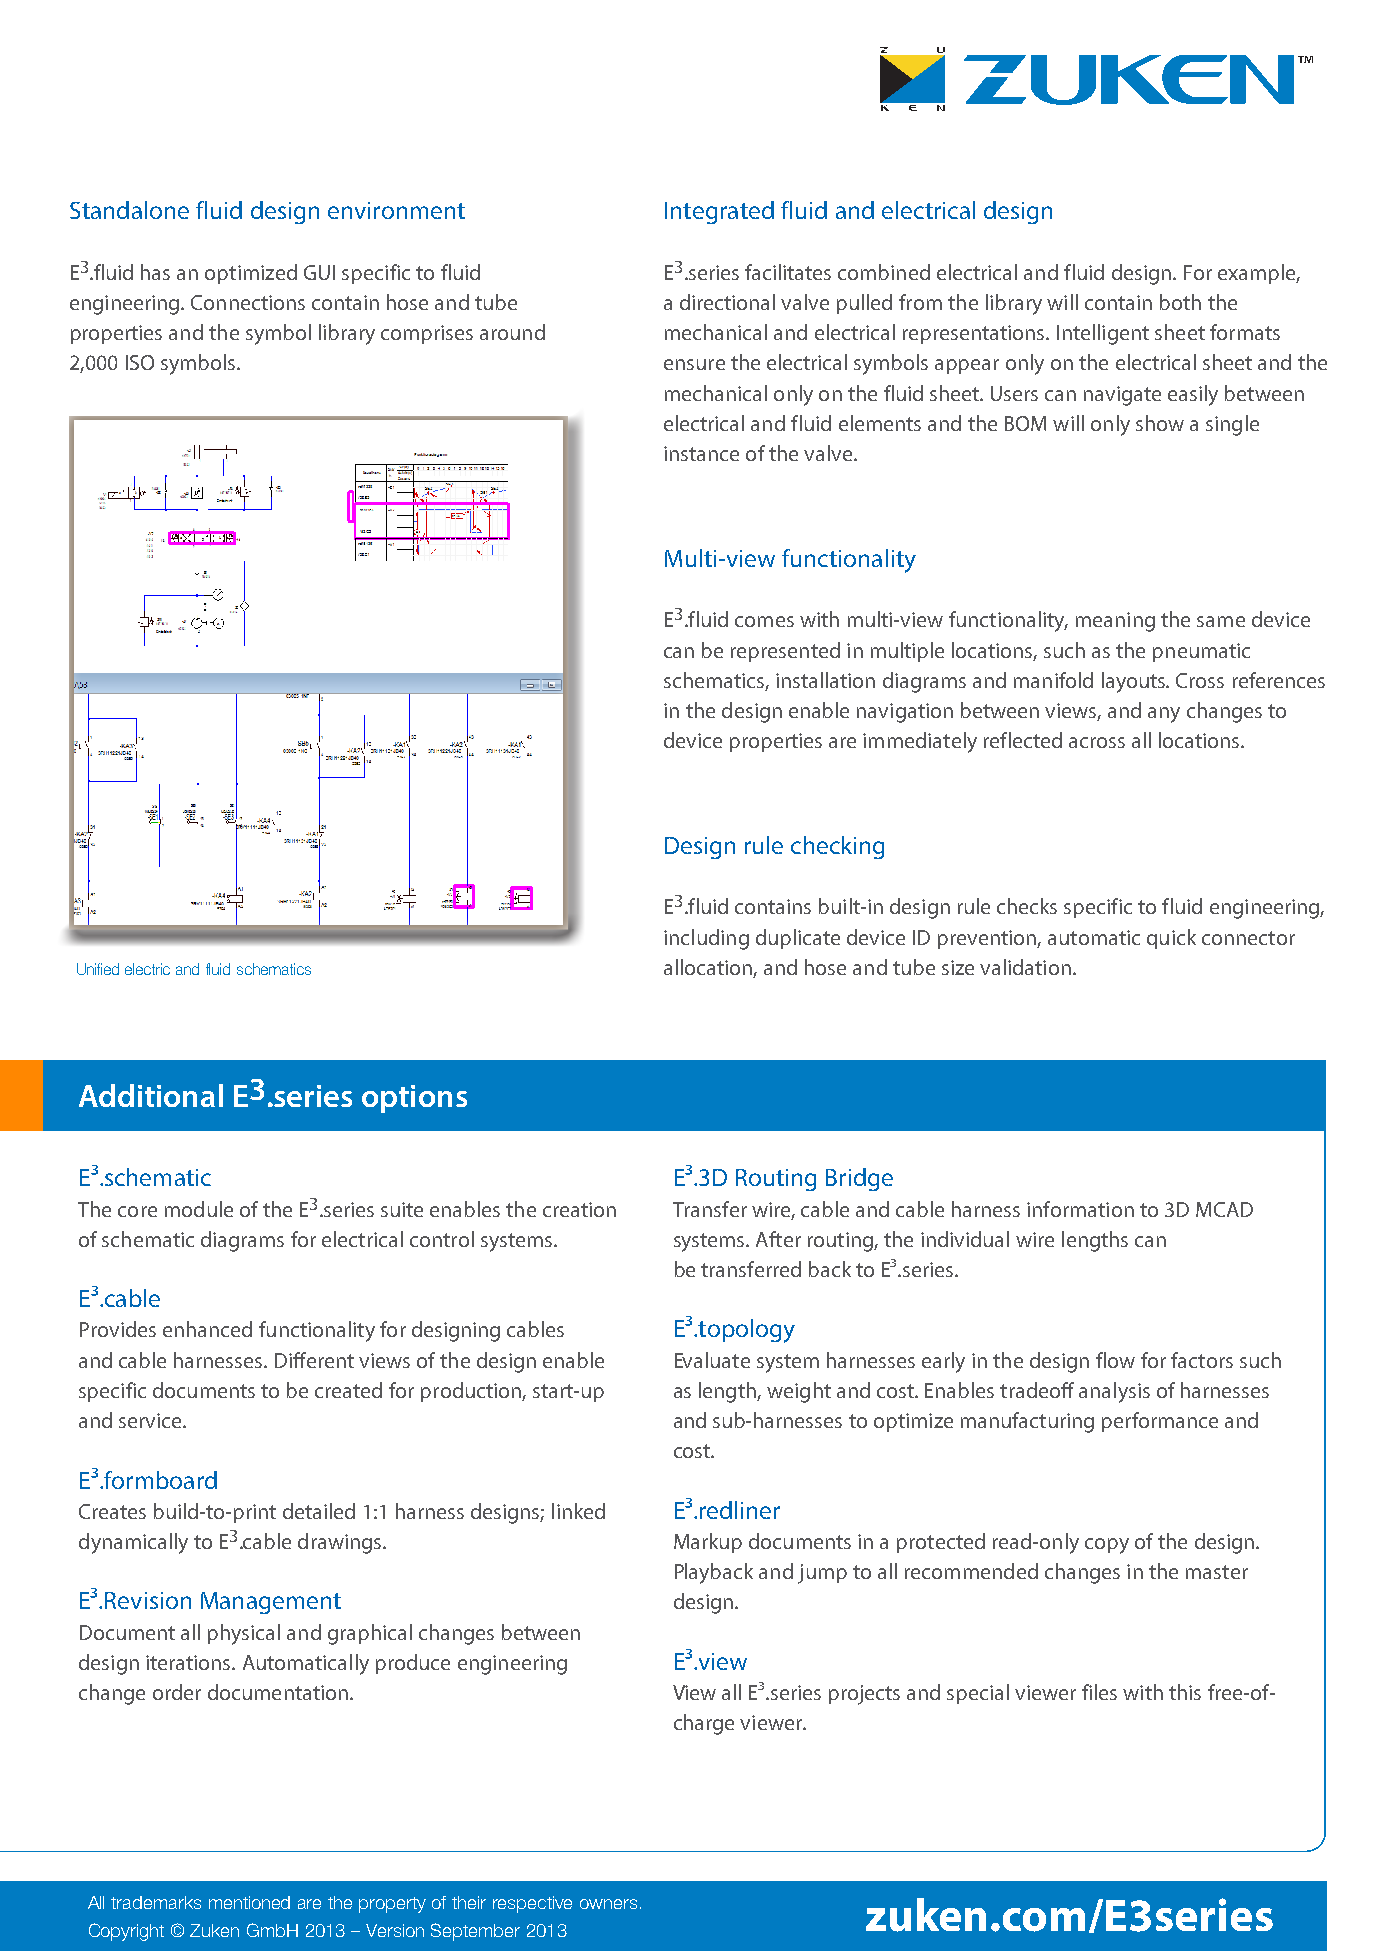 This document has height=1951, width=1379. I want to click on directional, so click(727, 302).
